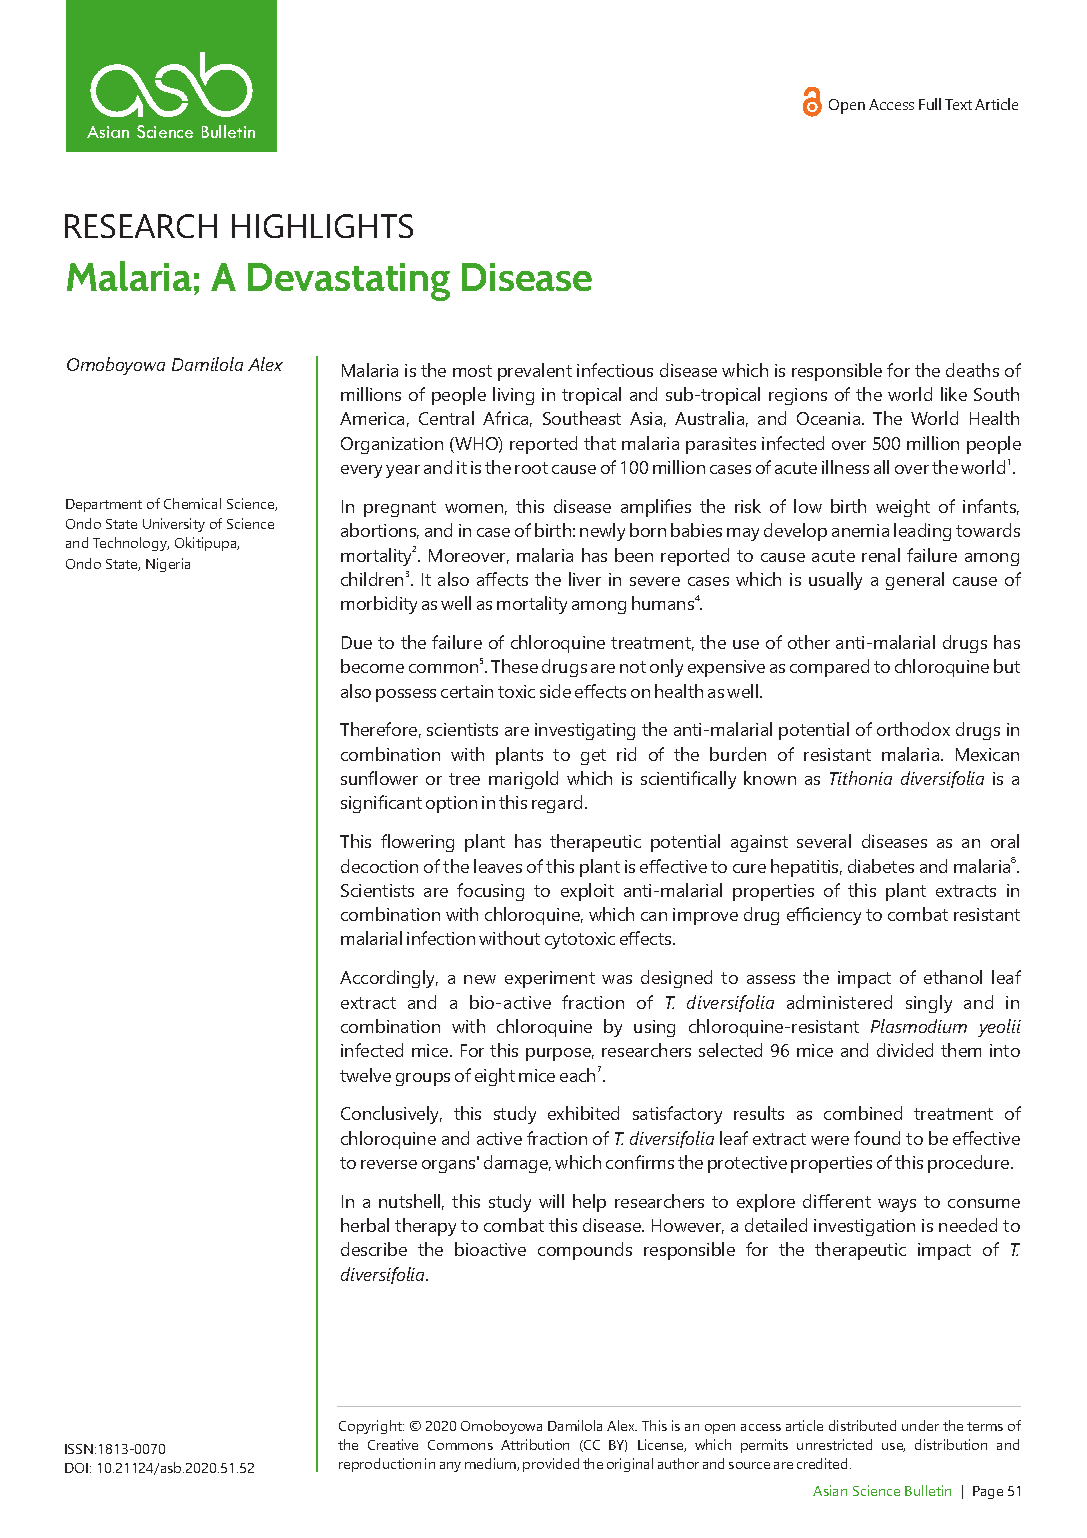 The width and height of the screenshot is (1087, 1538). I want to click on Full, so click(930, 104).
